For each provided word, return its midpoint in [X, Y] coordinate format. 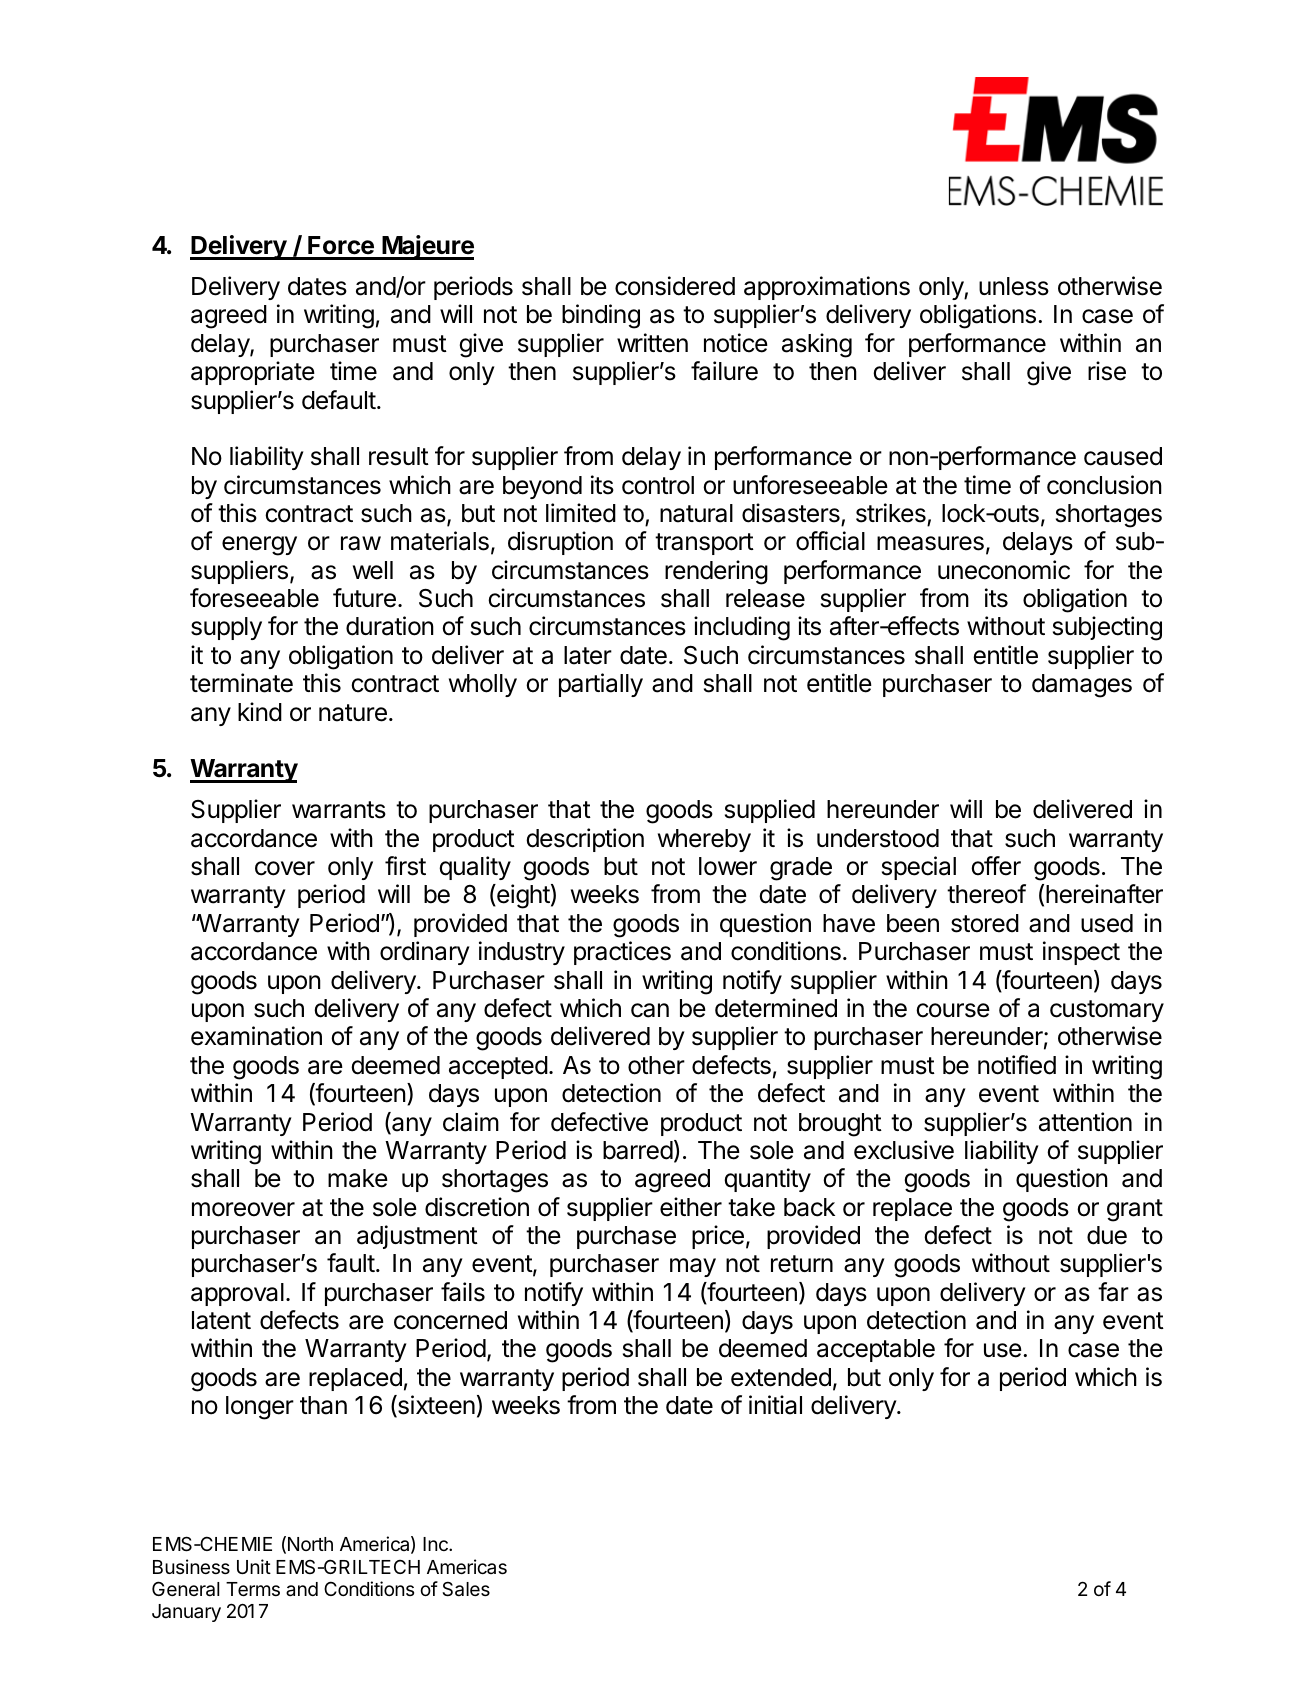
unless [1014, 286]
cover [285, 868]
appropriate [253, 373]
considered [675, 286]
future [364, 598]
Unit [254, 1566]
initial [775, 1405]
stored [985, 923]
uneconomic [1004, 570]
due [1107, 1235]
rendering [716, 572]
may [693, 1267]
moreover [243, 1209]
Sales [466, 1589]
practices [622, 953]
